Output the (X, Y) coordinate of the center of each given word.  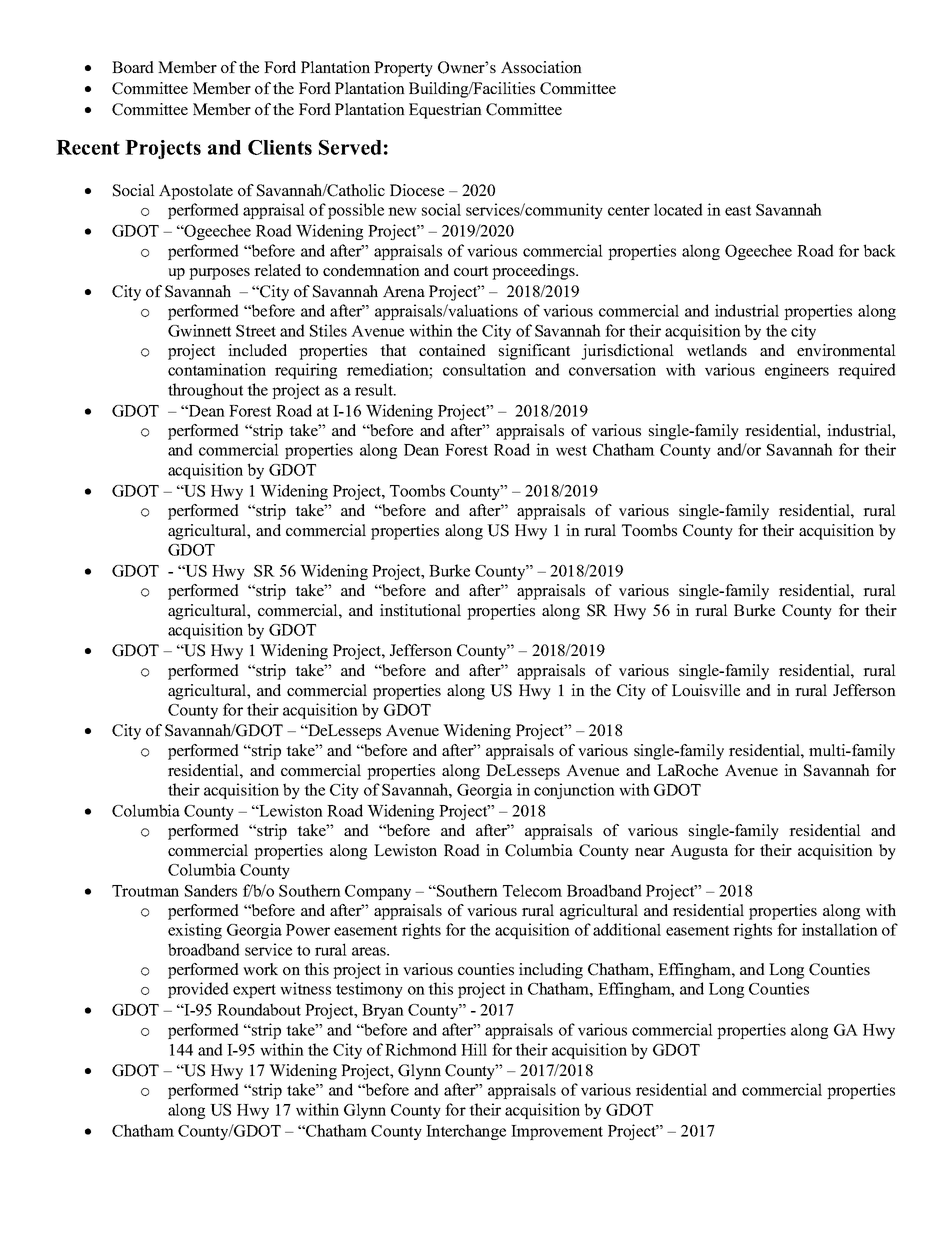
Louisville (706, 690)
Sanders (211, 890)
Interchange (466, 1132)
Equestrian (445, 111)
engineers (797, 371)
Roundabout (259, 1009)
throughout (205, 391)
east (738, 210)
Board (133, 67)
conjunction (574, 791)
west (571, 450)
